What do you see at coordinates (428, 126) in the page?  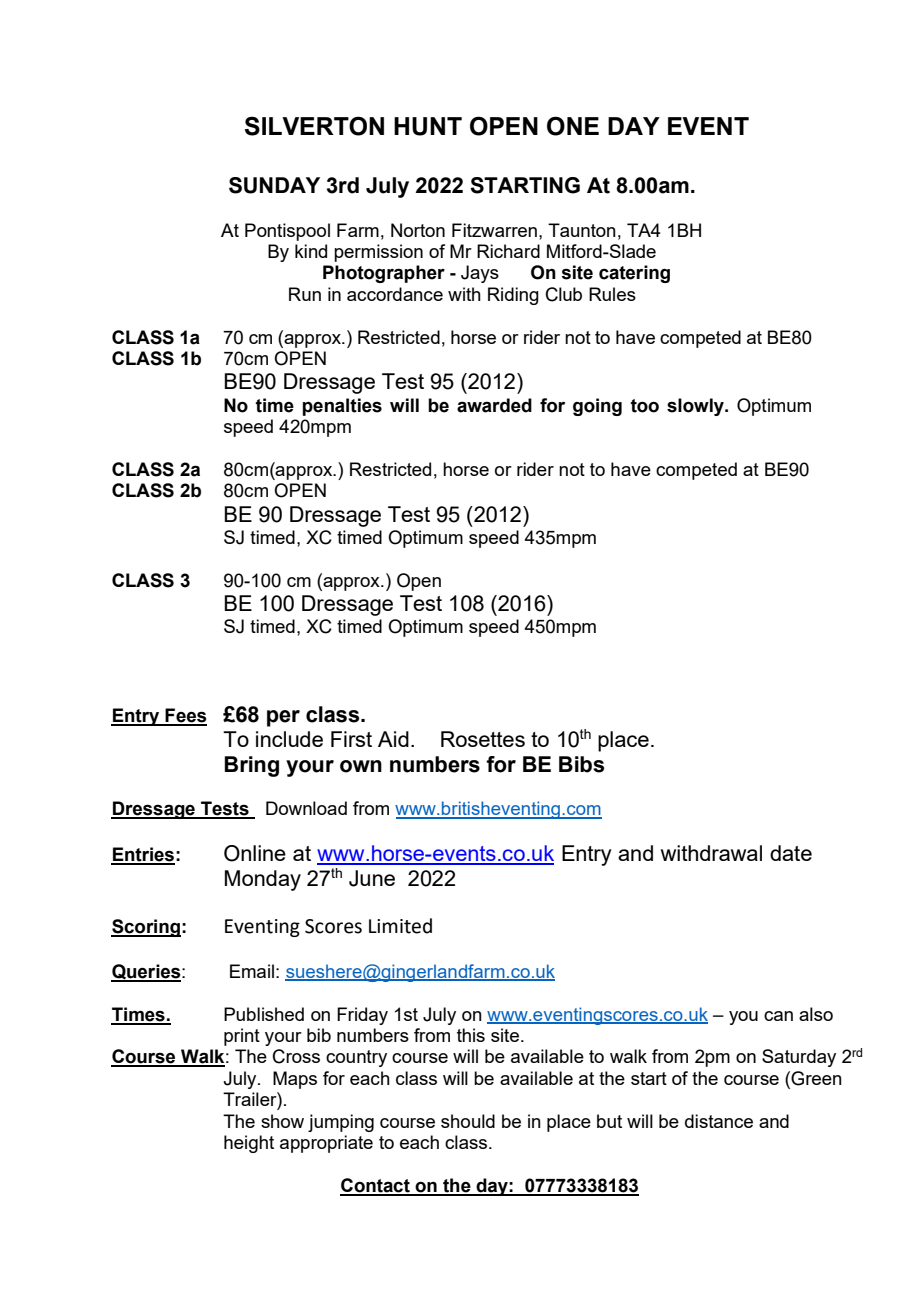 I see `HUNT` at bounding box center [428, 126].
